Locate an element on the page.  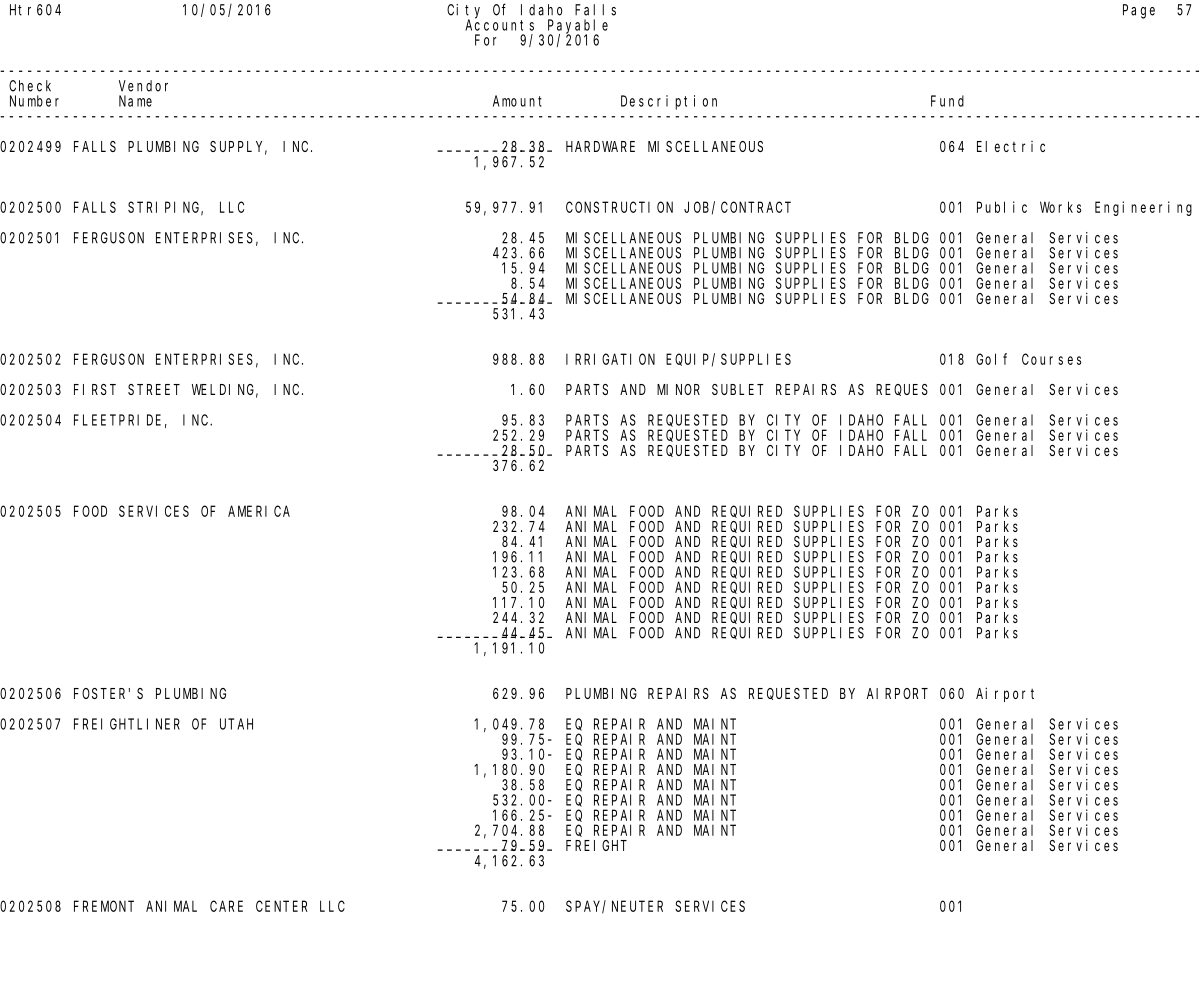
IRRIGATION is located at coordinates (610, 359).
